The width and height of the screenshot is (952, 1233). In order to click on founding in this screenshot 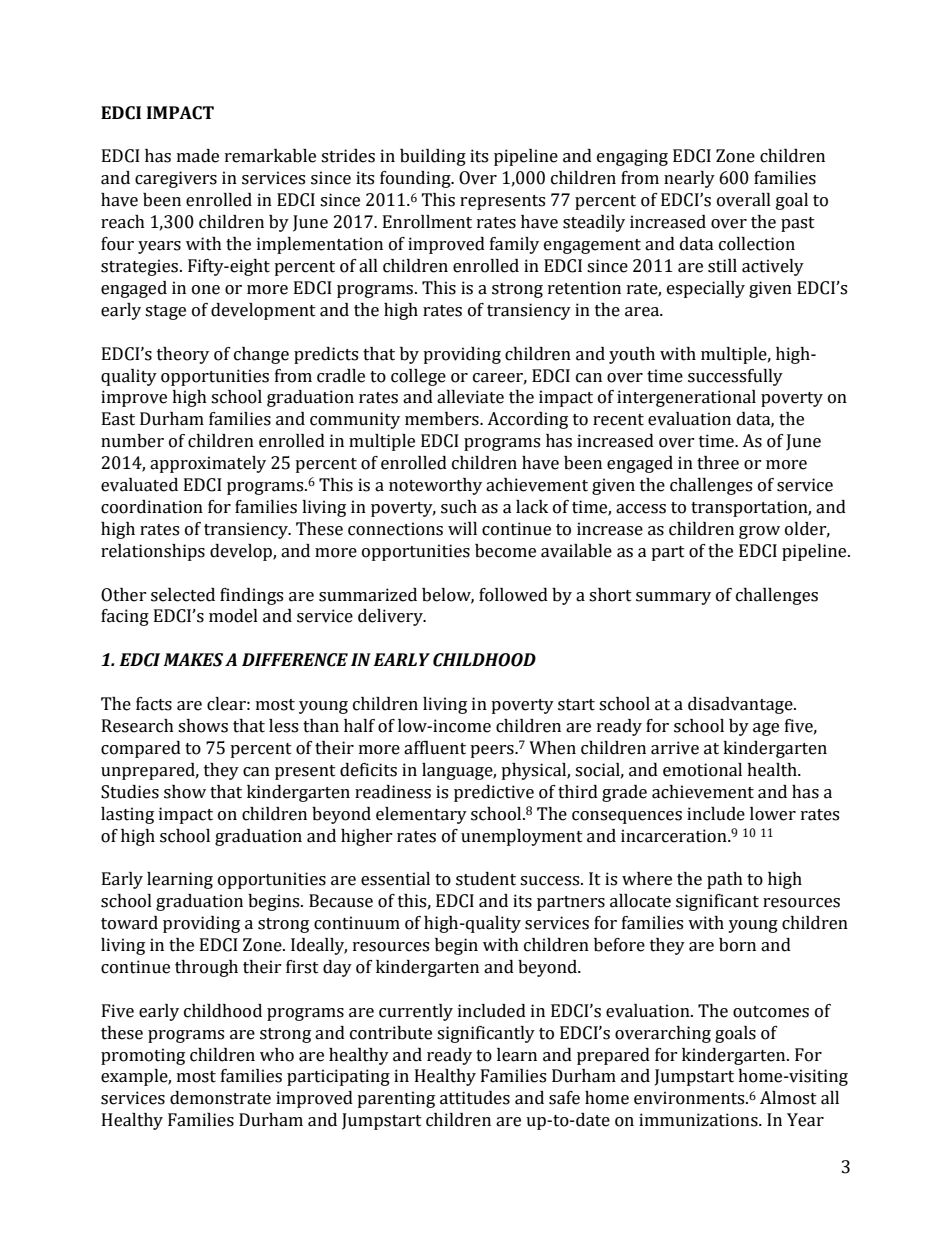, I will do `click(416, 179)`.
